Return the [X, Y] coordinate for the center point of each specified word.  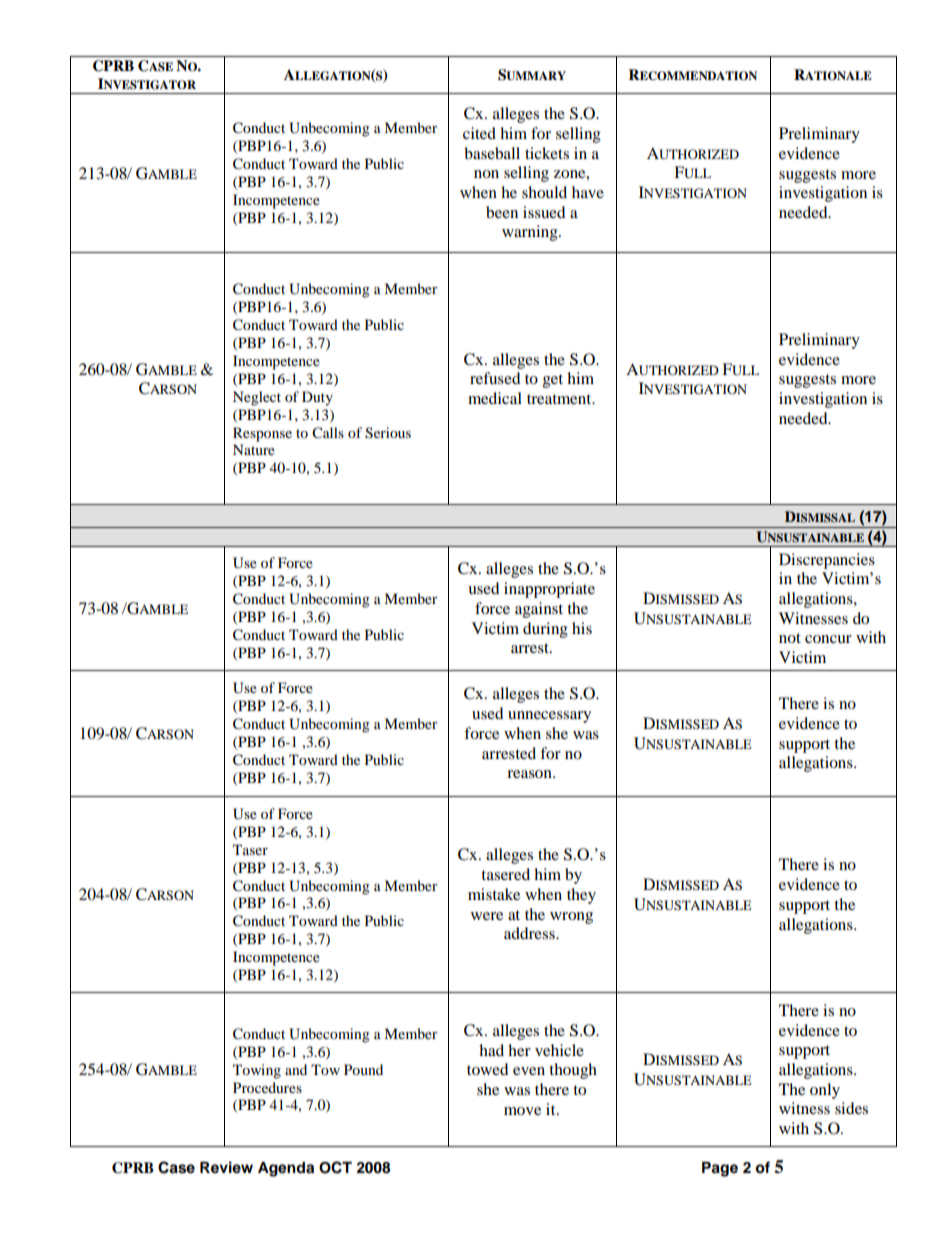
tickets [547, 153]
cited [479, 133]
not [790, 638]
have [588, 192]
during [545, 630]
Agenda [286, 1169]
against [539, 610]
